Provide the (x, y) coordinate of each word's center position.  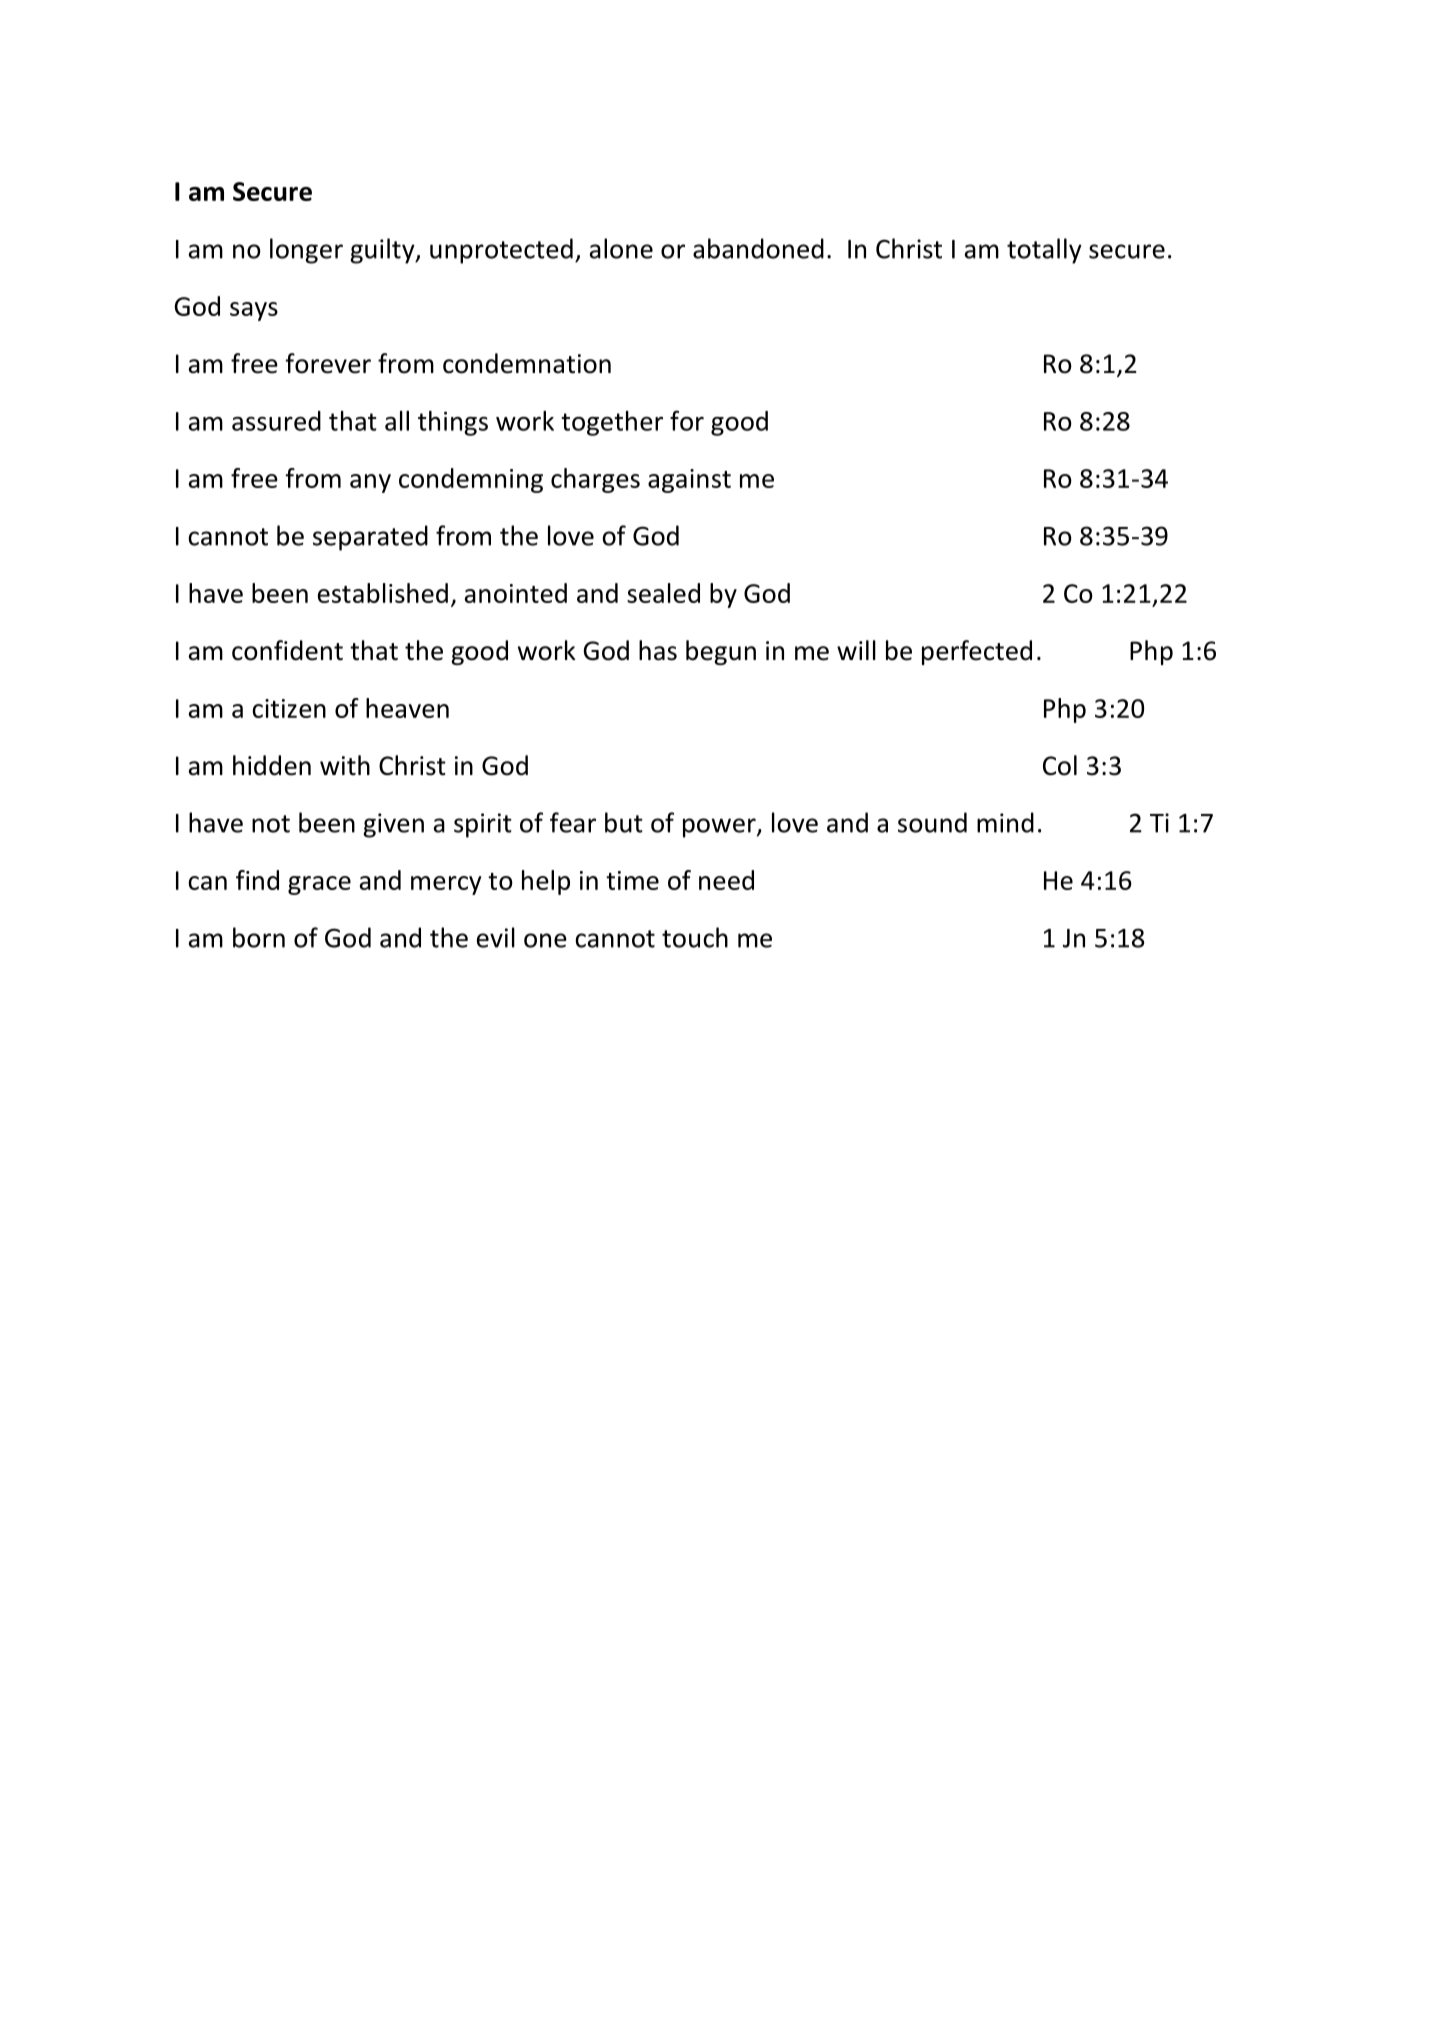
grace (319, 885)
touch (695, 937)
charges (595, 480)
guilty (384, 251)
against (689, 481)
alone (621, 248)
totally (1044, 251)
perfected (977, 652)
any (370, 483)
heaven (407, 708)
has (658, 650)
